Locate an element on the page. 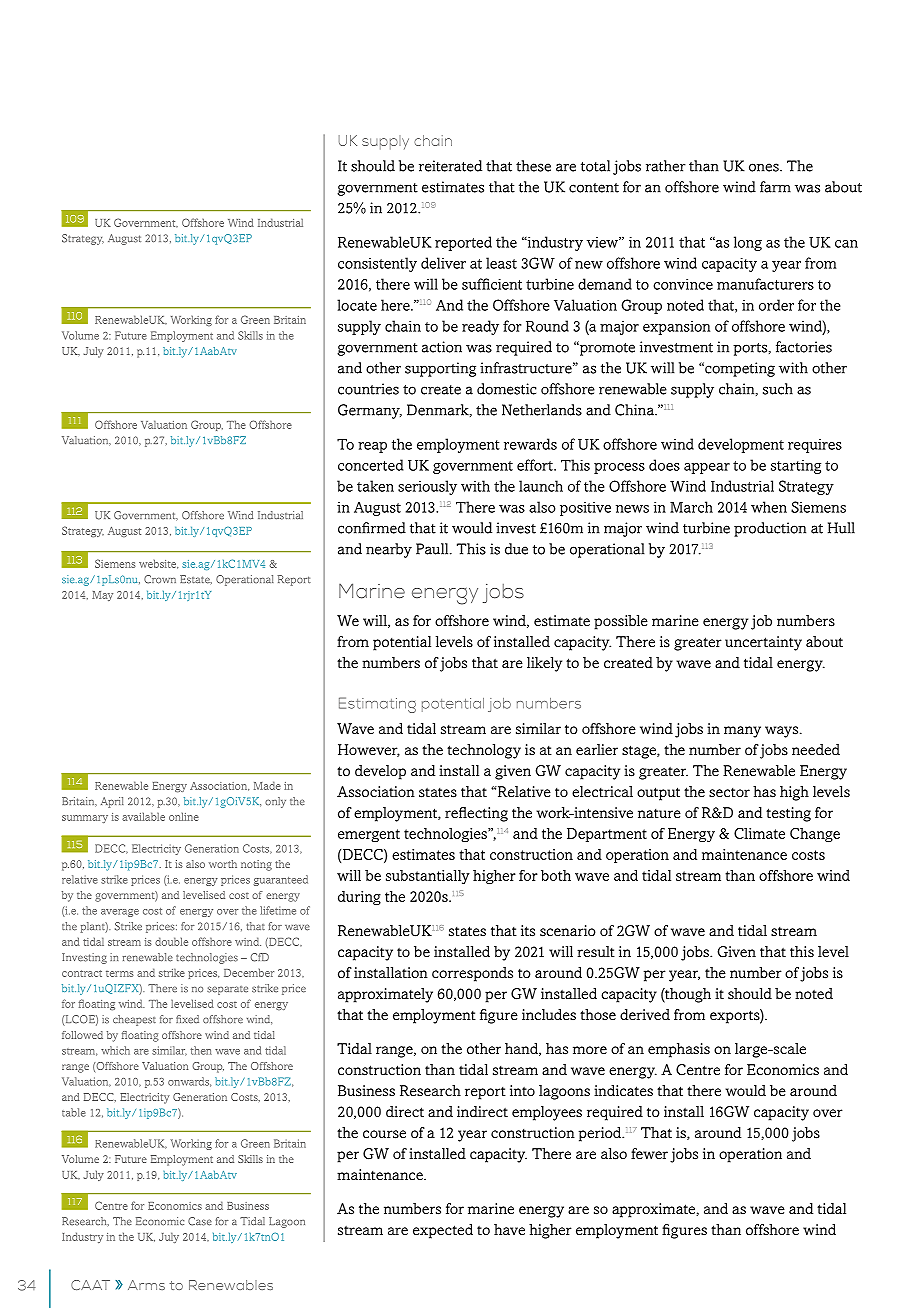  reflecting is located at coordinates (476, 814).
